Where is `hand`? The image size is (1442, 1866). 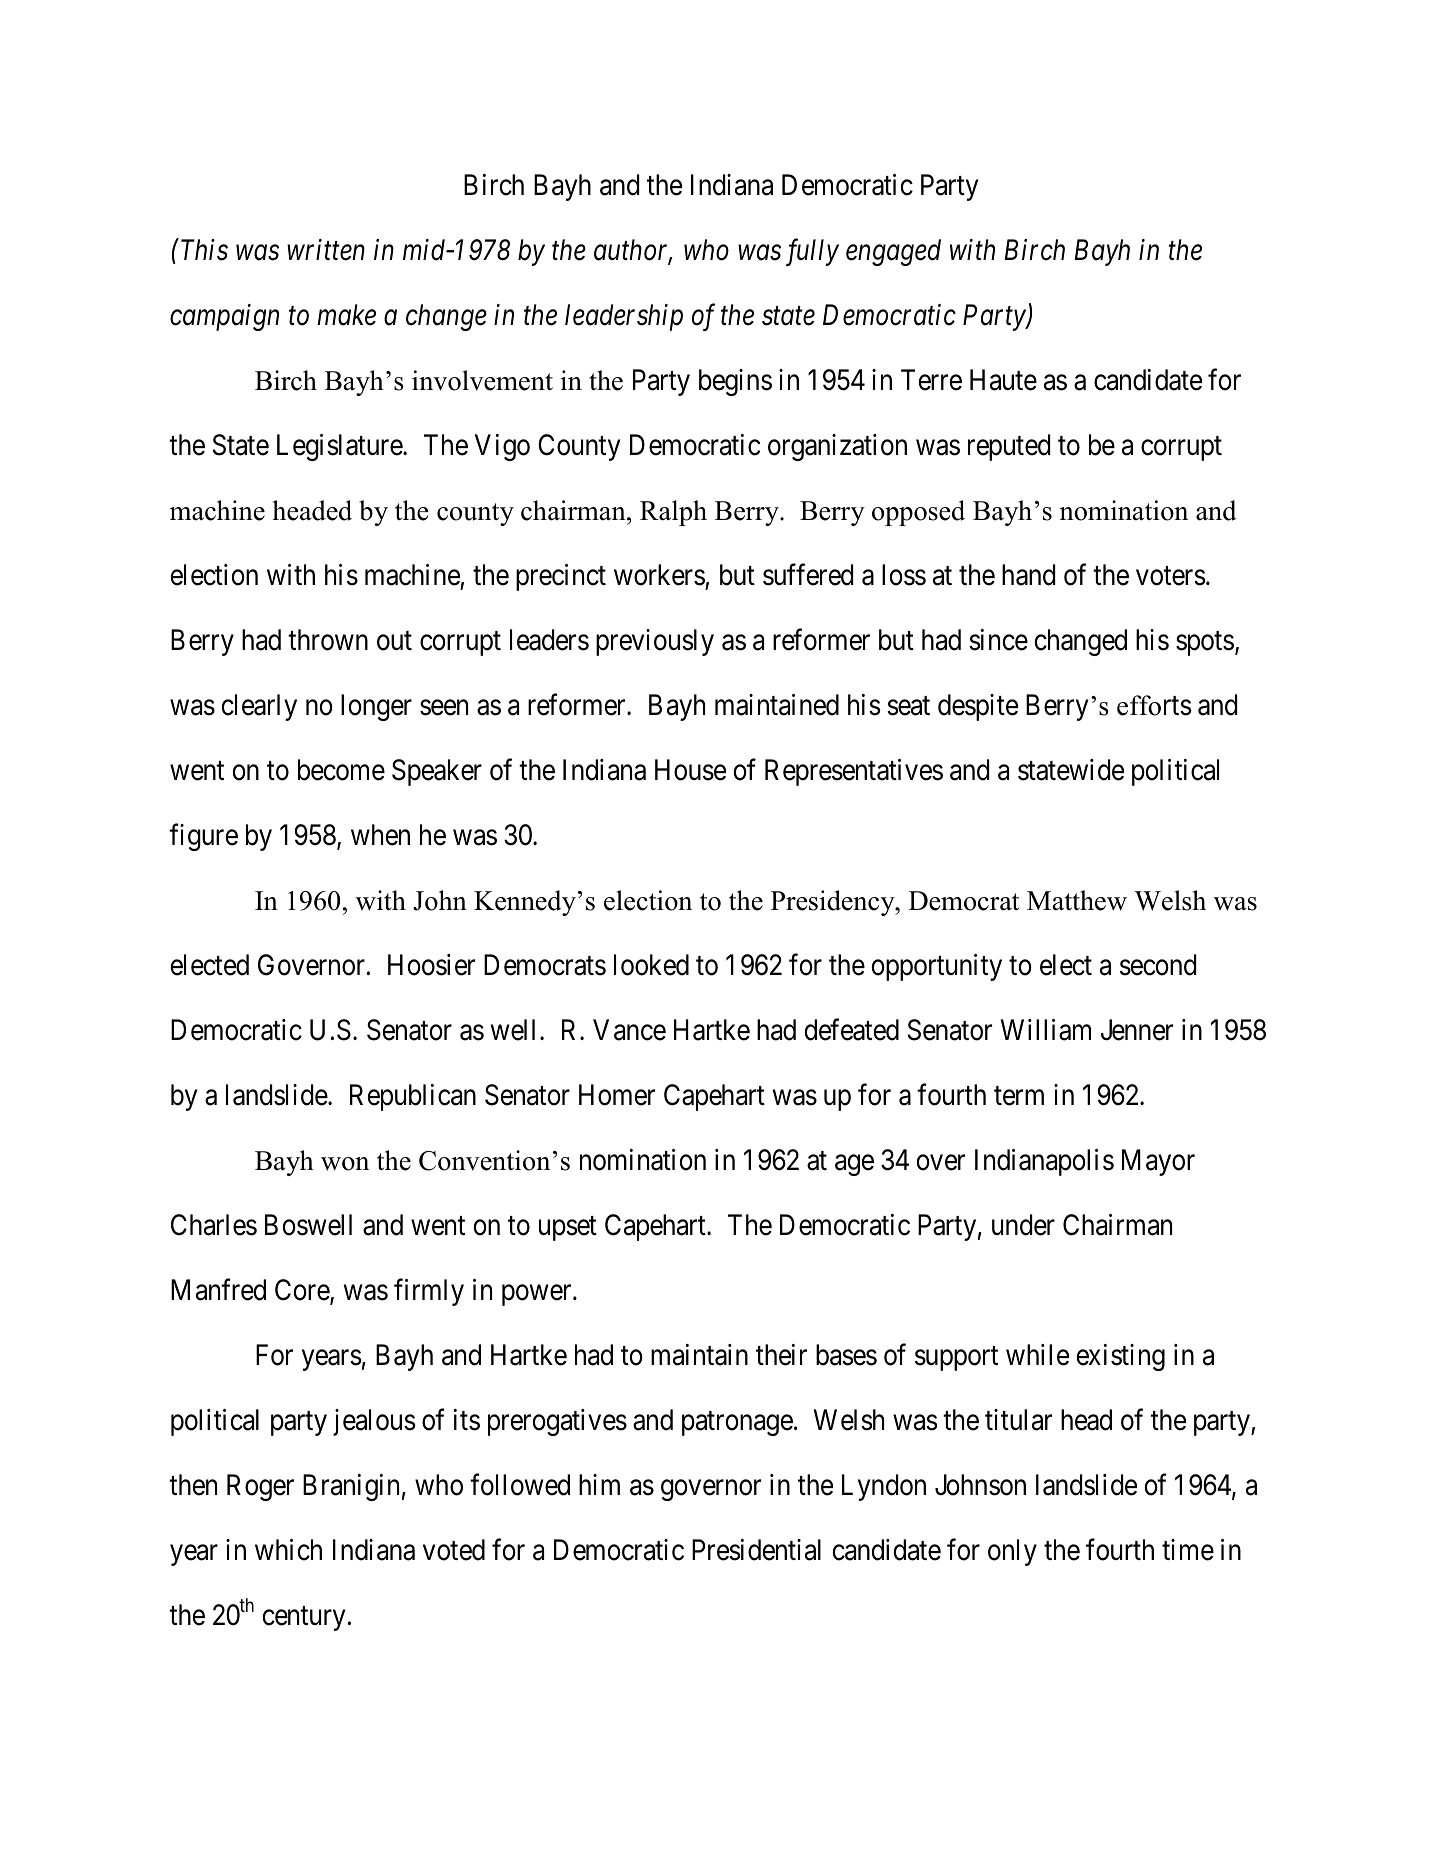 hand is located at coordinates (1028, 575).
